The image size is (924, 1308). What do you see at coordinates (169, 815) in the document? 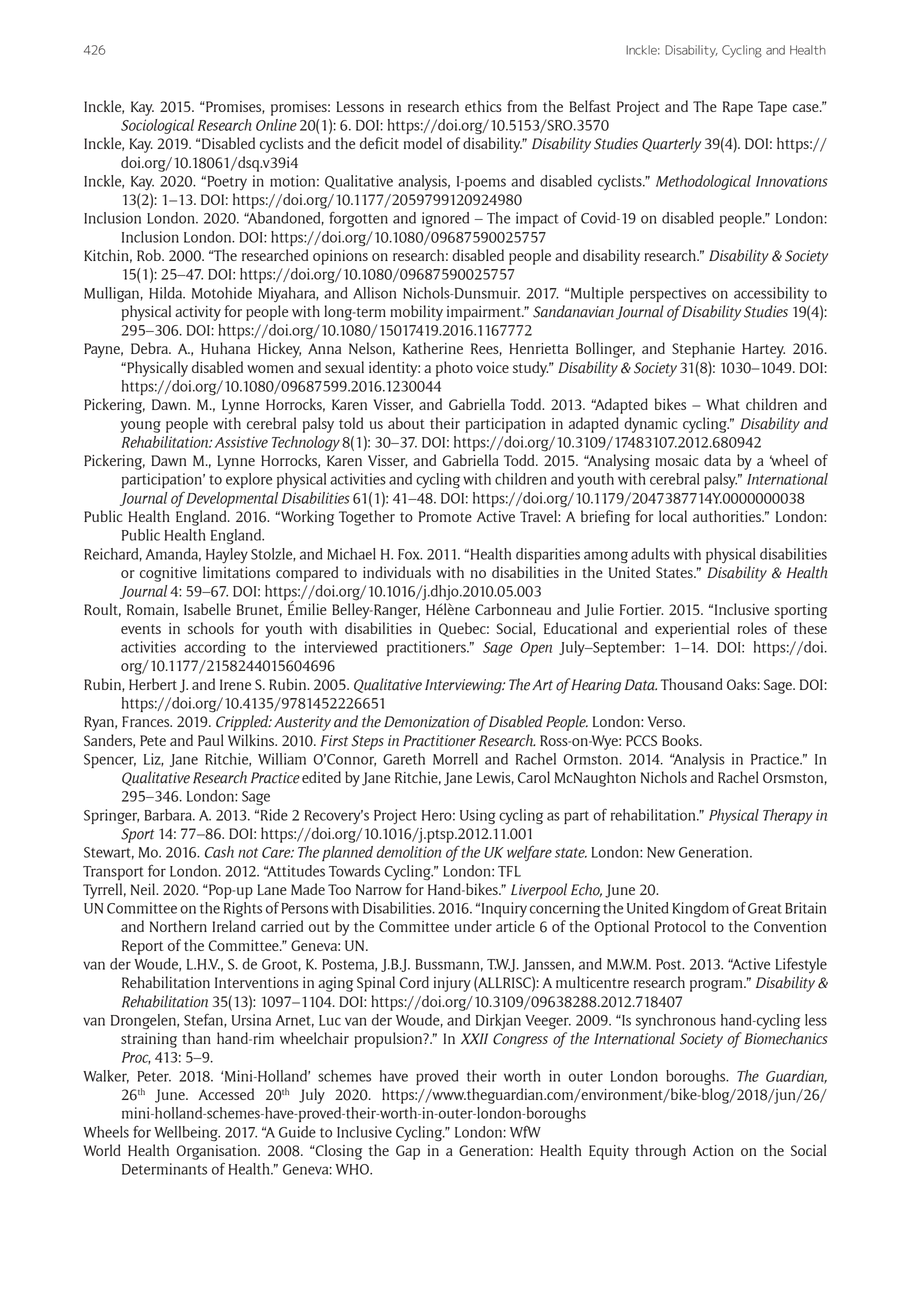
I see `Barbara` at bounding box center [169, 815].
